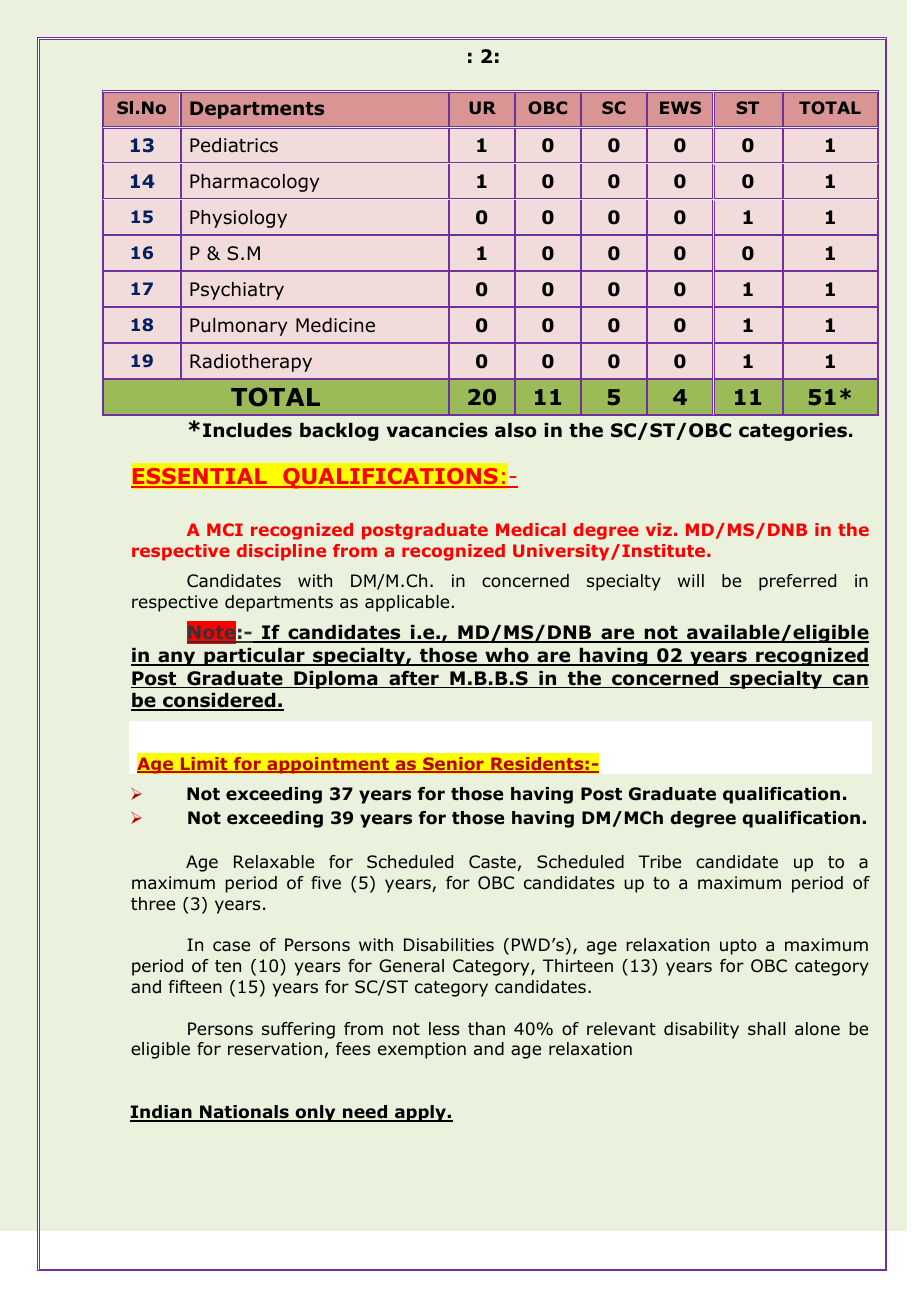  What do you see at coordinates (238, 219) in the screenshot?
I see `Physiology` at bounding box center [238, 219].
